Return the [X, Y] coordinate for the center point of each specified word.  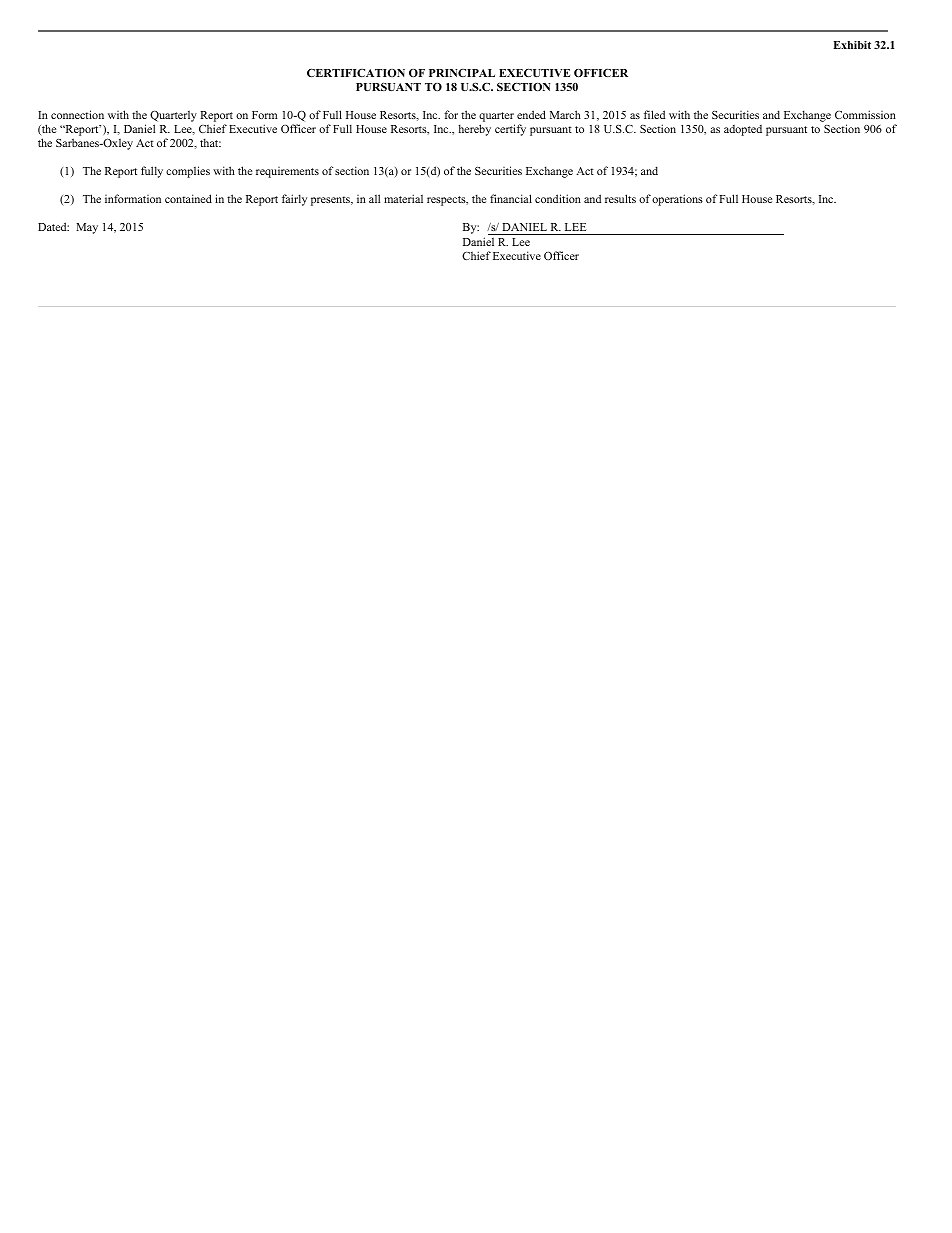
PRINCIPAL [462, 73]
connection [77, 114]
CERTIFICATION [356, 73]
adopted [743, 130]
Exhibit [852, 45]
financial [511, 198]
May [87, 228]
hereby [475, 130]
